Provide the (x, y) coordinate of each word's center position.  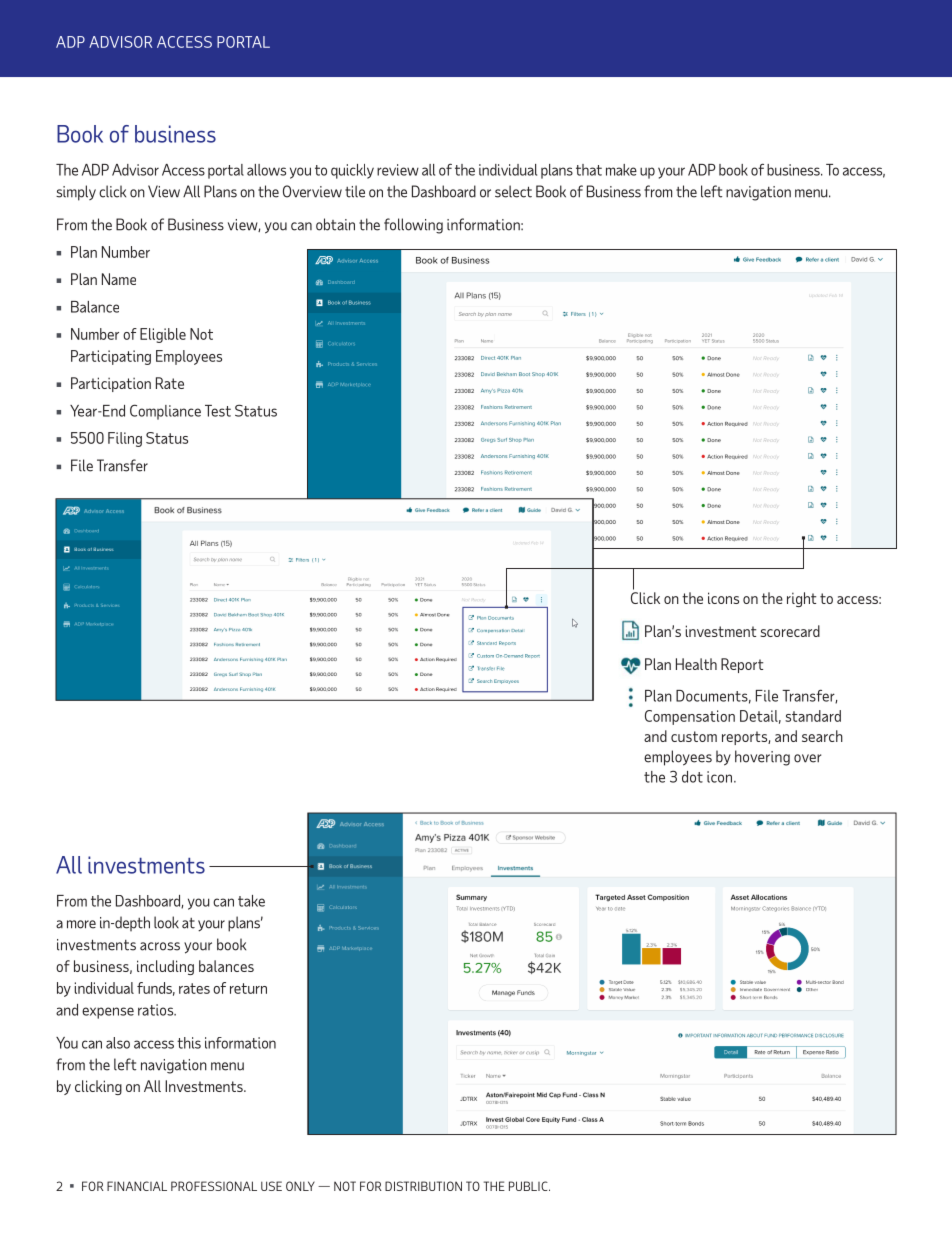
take (251, 901)
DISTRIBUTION (423, 1186)
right (801, 599)
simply (76, 193)
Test (218, 411)
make (621, 170)
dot (692, 777)
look (166, 922)
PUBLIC (529, 1186)
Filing (125, 439)
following (413, 226)
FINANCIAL (137, 1186)
